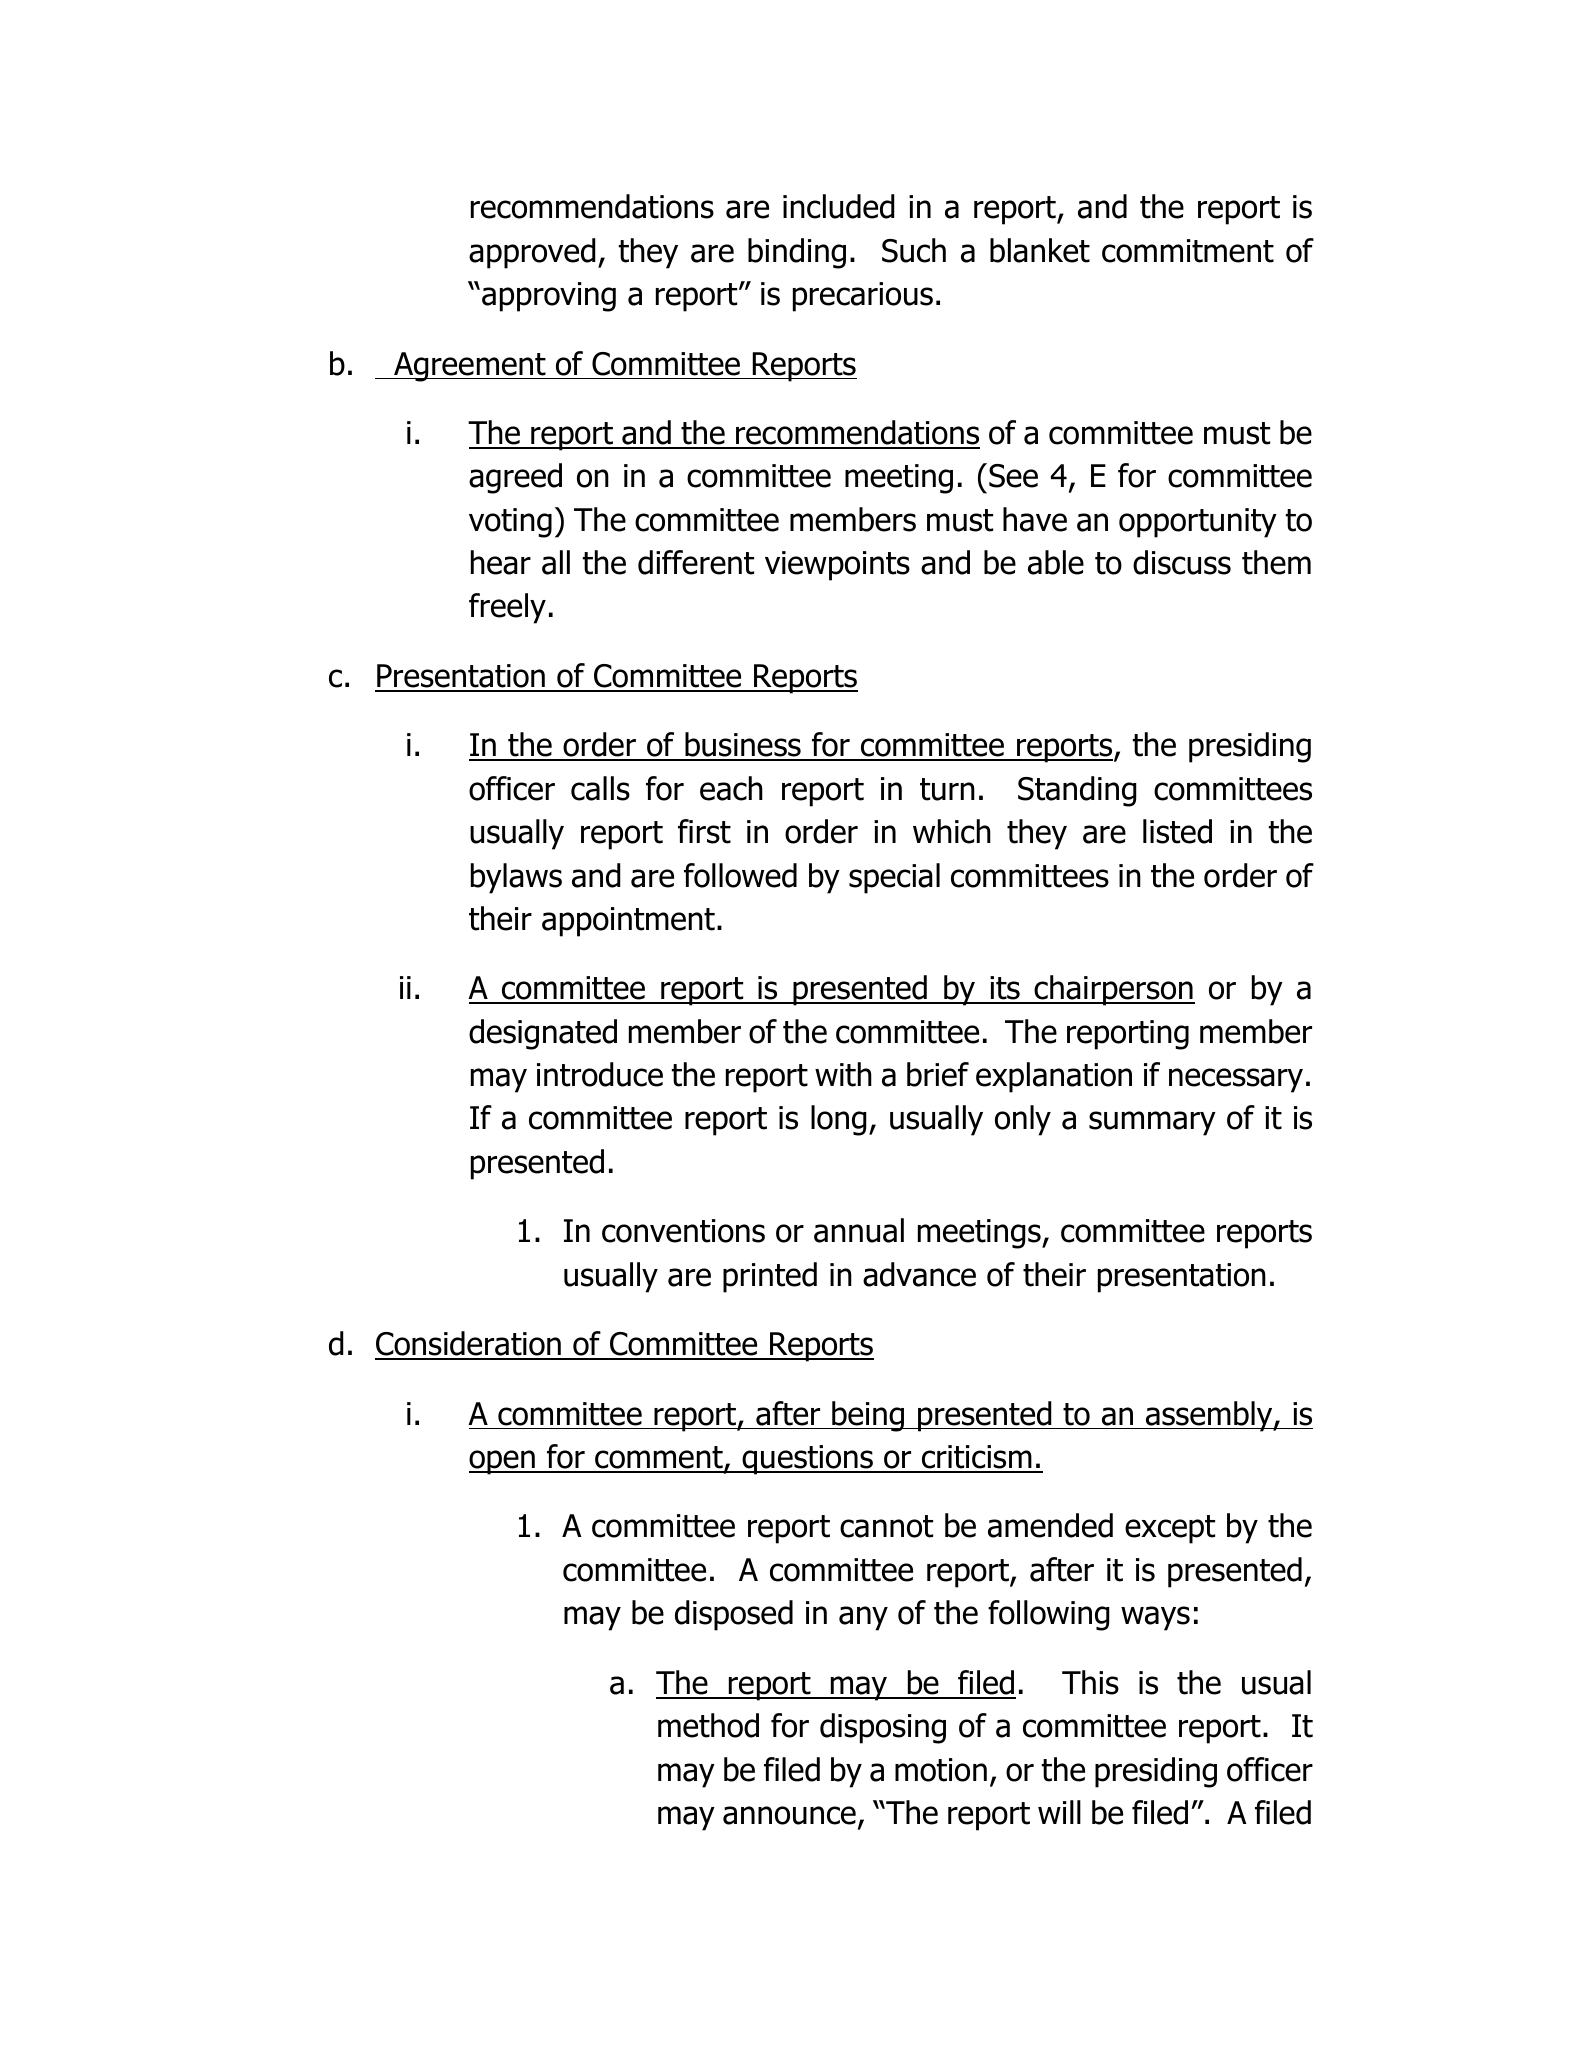 The width and height of the image is (1594, 2063). What do you see at coordinates (914, 250) in the image?
I see `Such` at bounding box center [914, 250].
